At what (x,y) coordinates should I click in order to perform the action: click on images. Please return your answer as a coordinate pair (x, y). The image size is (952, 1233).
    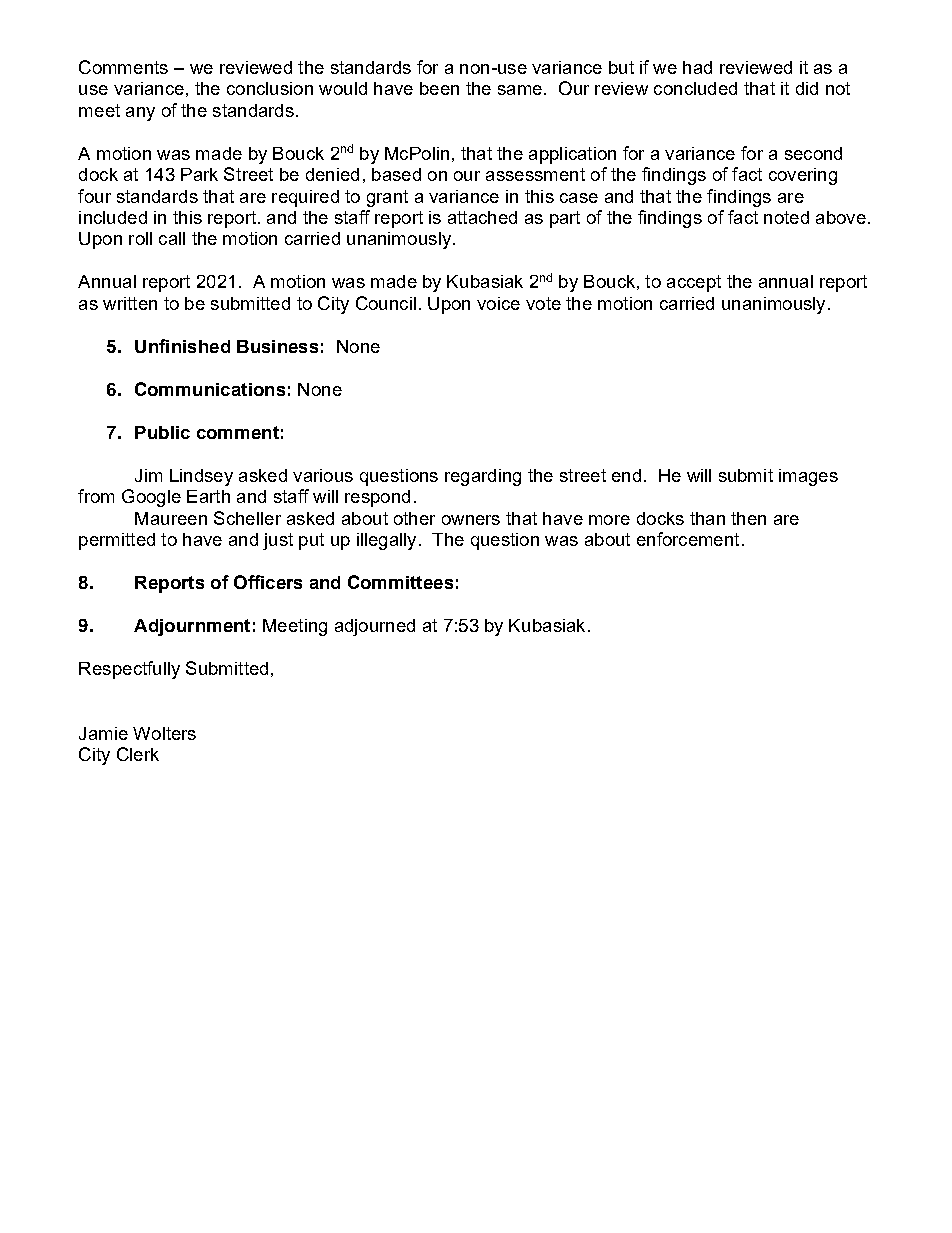
    Looking at the image, I should click on (808, 477).
